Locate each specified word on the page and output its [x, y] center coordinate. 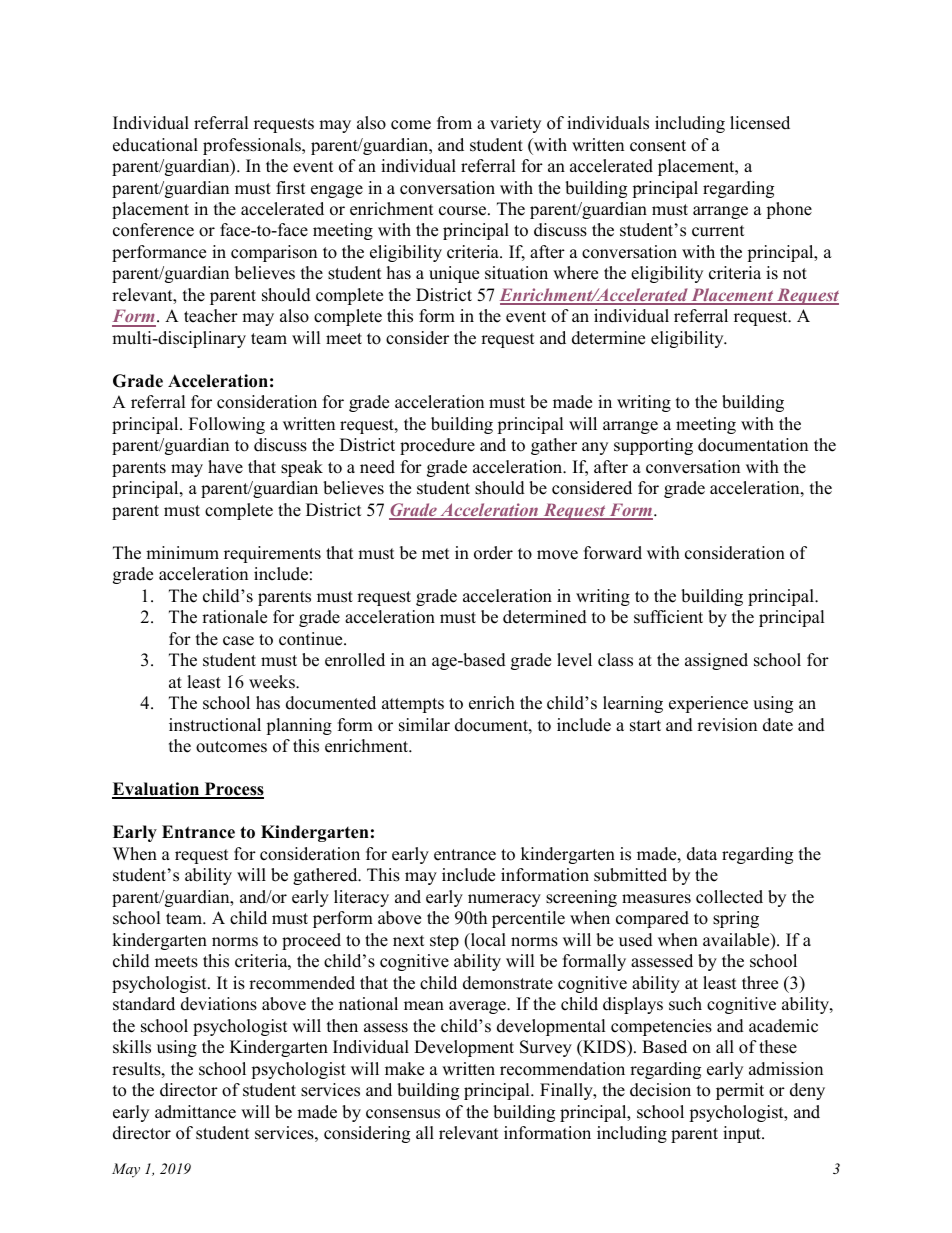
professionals [253, 146]
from [454, 123]
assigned [716, 661]
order [493, 553]
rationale [234, 617]
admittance [195, 1112]
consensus [403, 1114]
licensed [760, 123]
